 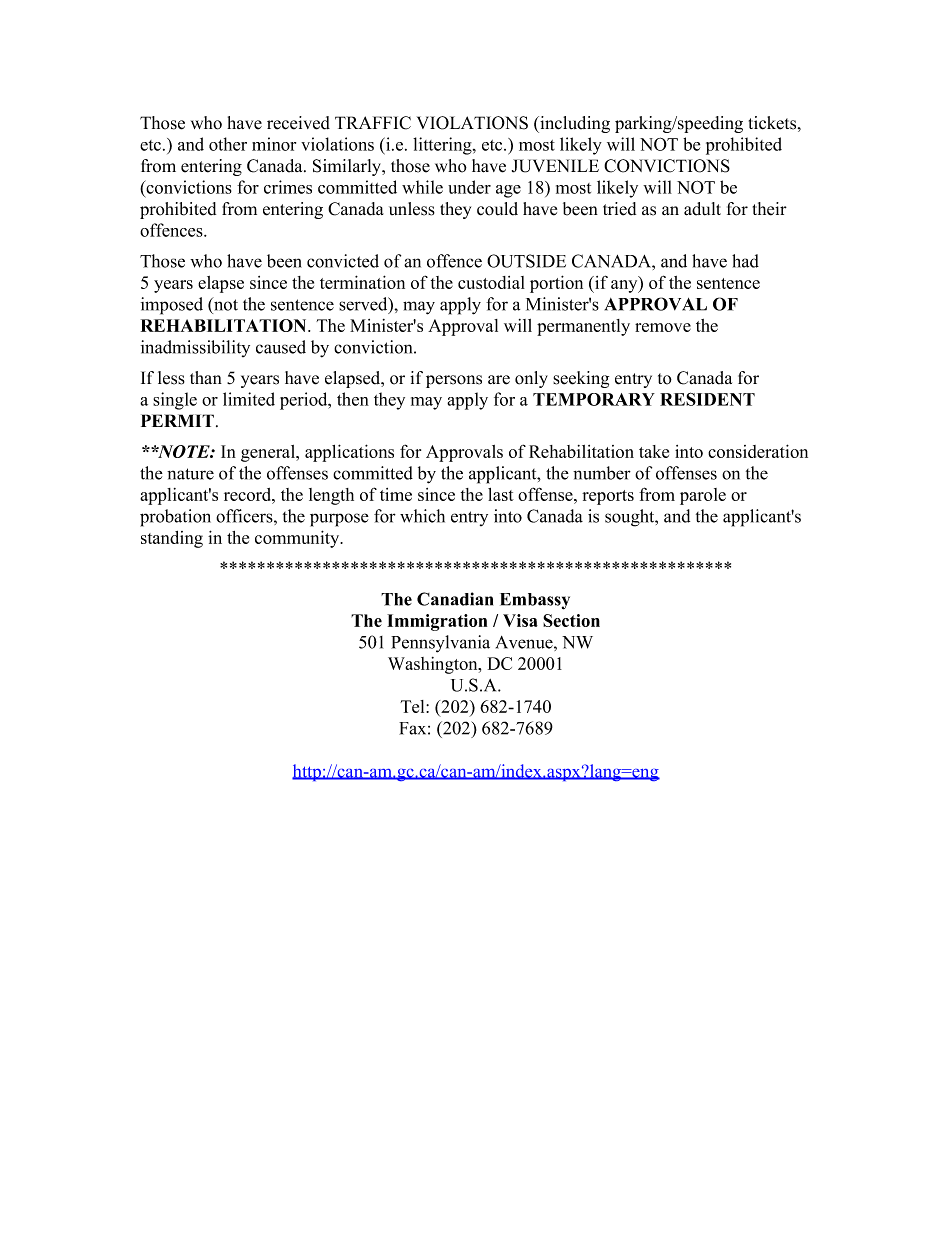 I want to click on Pennsylvania, so click(x=440, y=644).
